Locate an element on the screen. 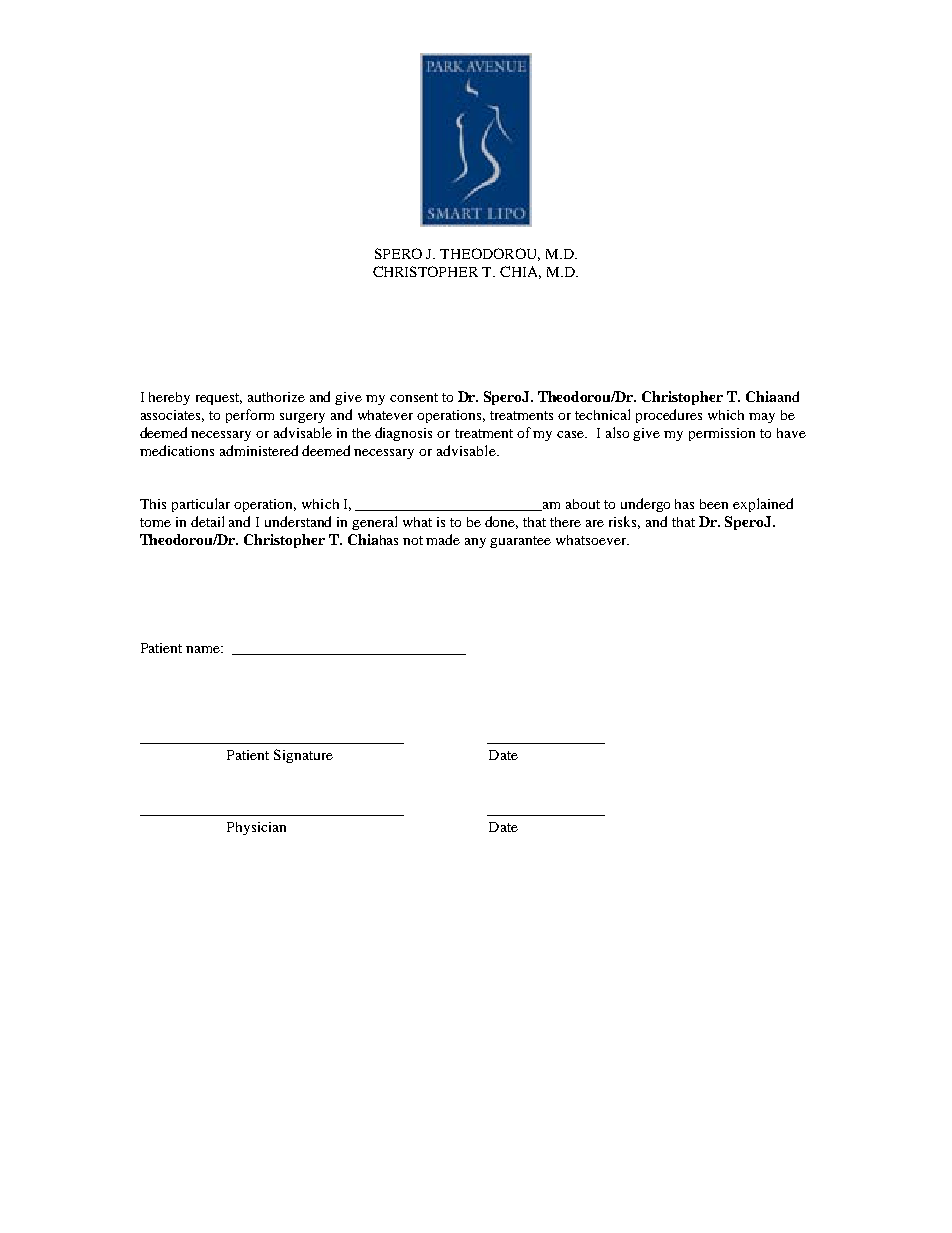 Image resolution: width=952 pixels, height=1233 pixels. risks is located at coordinates (624, 522).
